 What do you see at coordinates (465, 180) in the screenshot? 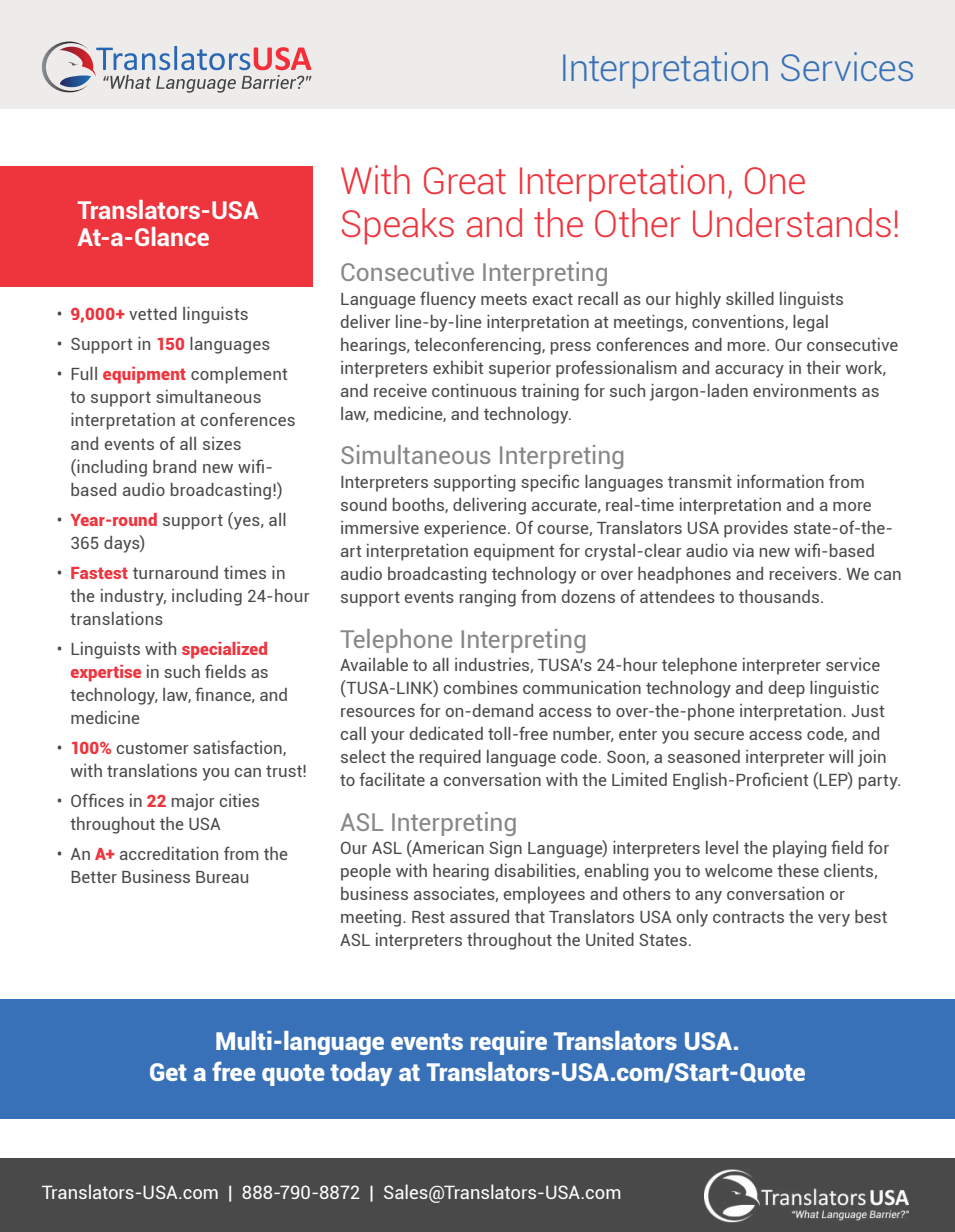
I see `Great` at bounding box center [465, 180].
